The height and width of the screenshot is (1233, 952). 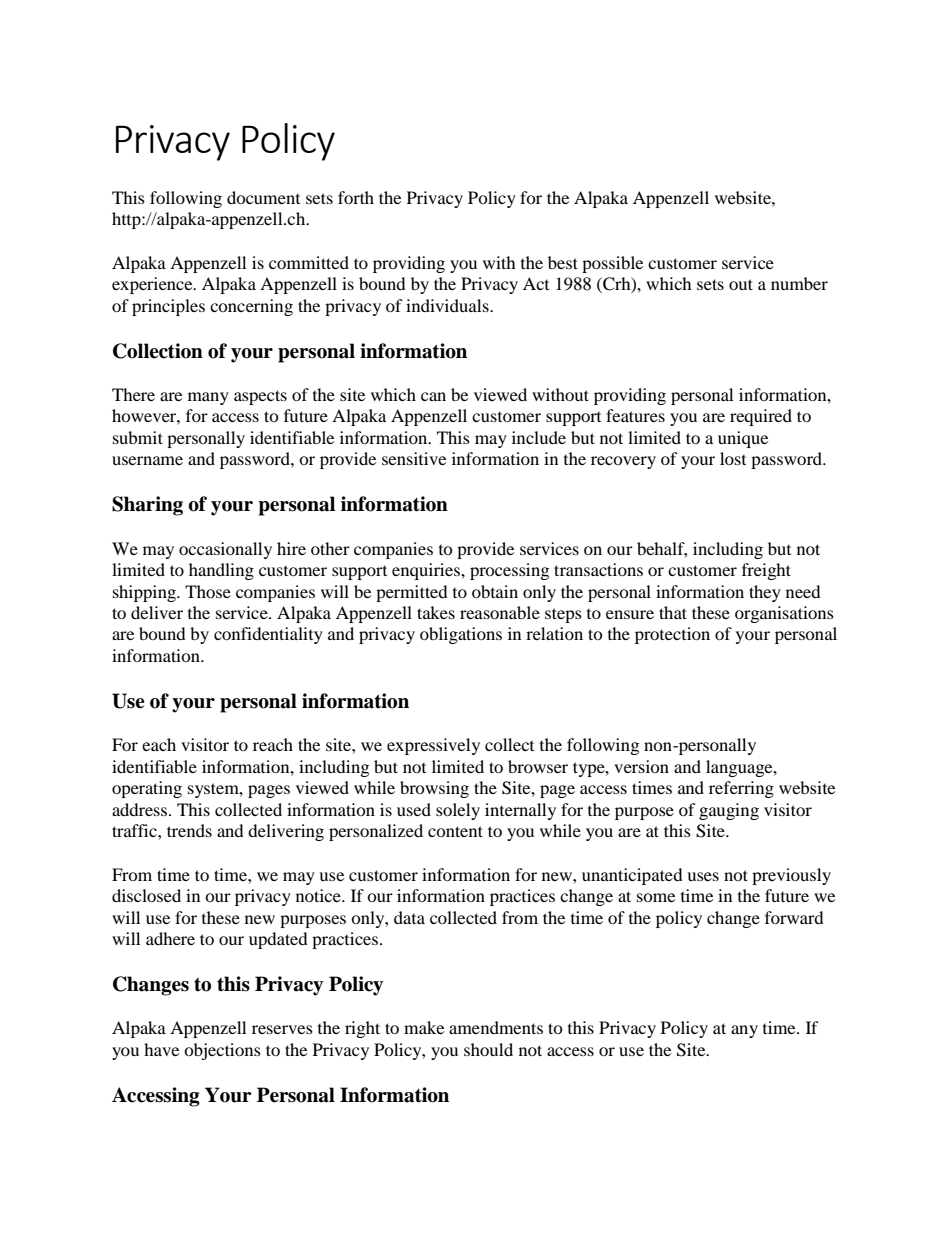 What do you see at coordinates (461, 635) in the screenshot?
I see `obligations` at bounding box center [461, 635].
